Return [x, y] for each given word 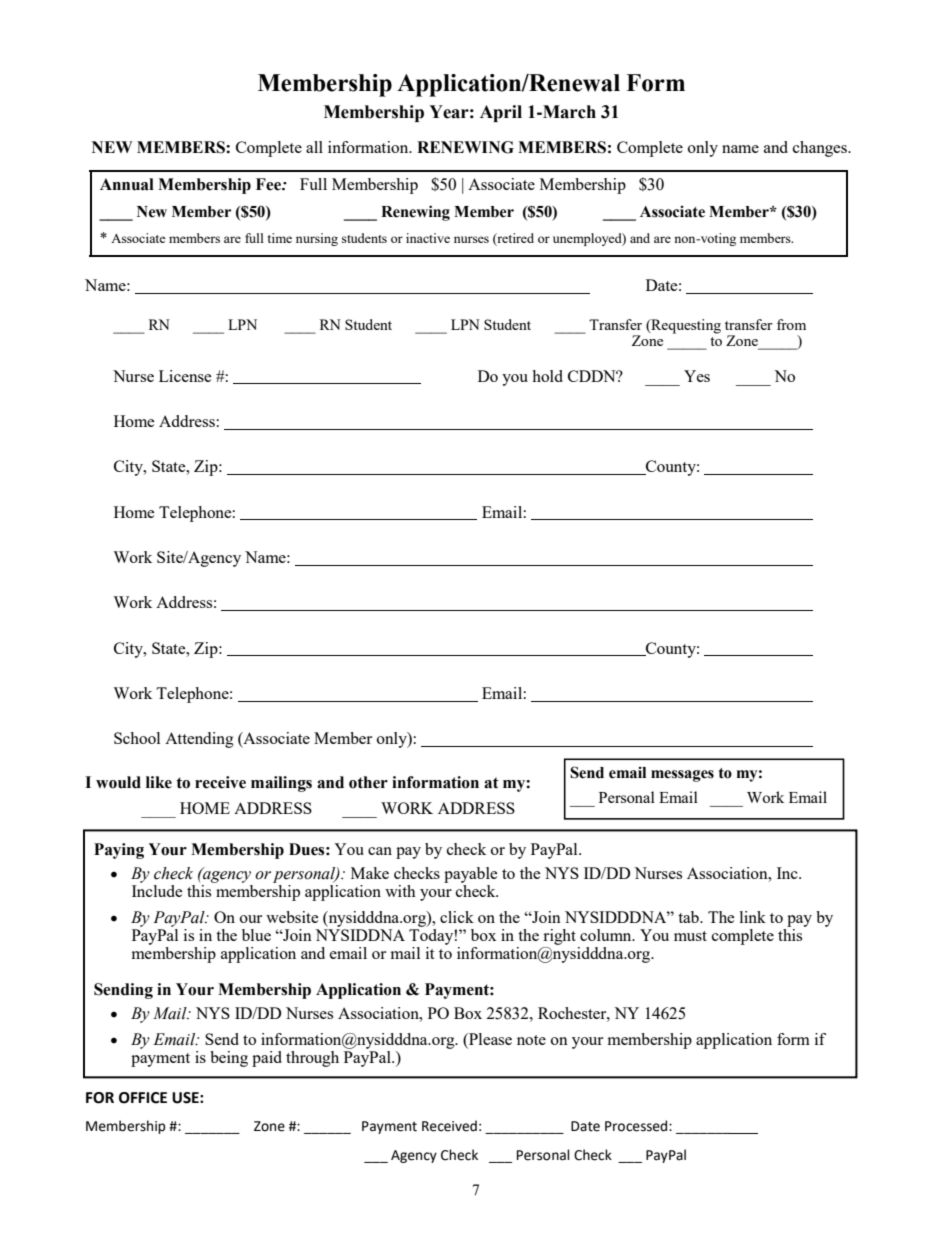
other [368, 782]
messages [682, 776]
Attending [199, 740]
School [137, 738]
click [457, 917]
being [229, 1059]
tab [689, 917]
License [185, 376]
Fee [269, 184]
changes [821, 149]
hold [547, 376]
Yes [697, 376]
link [753, 917]
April [501, 113]
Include [157, 891]
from [791, 324]
